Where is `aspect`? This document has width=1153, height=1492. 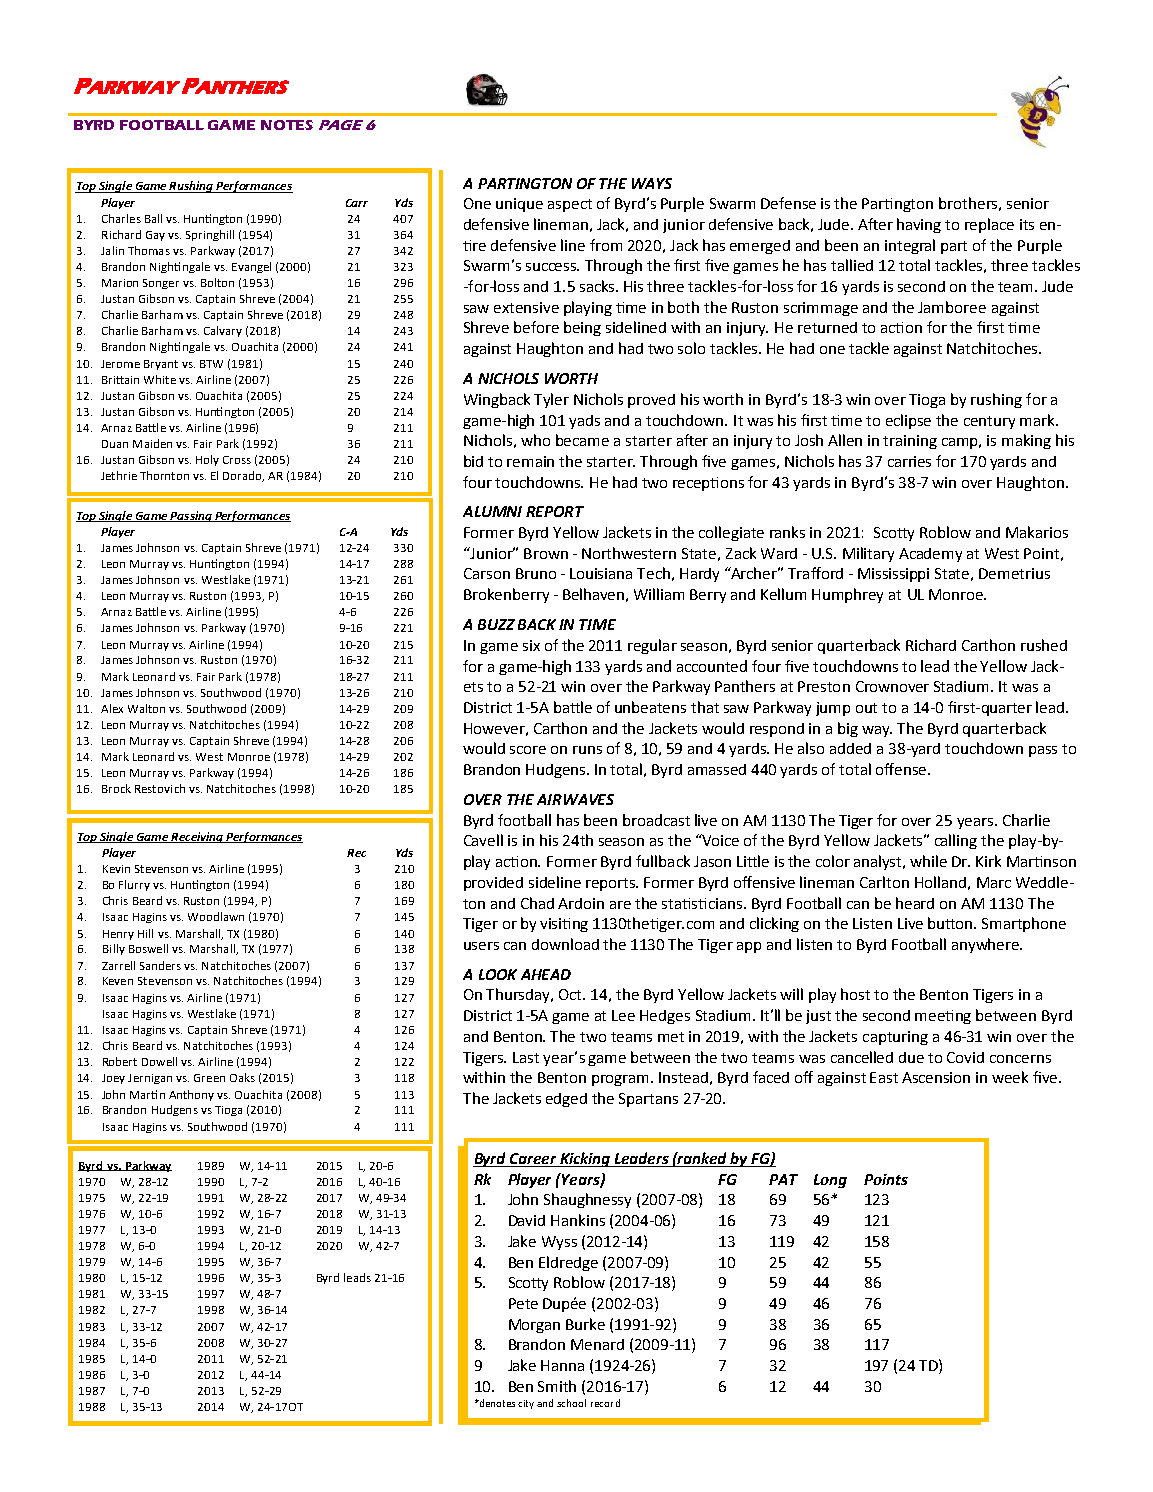 aspect is located at coordinates (570, 205).
